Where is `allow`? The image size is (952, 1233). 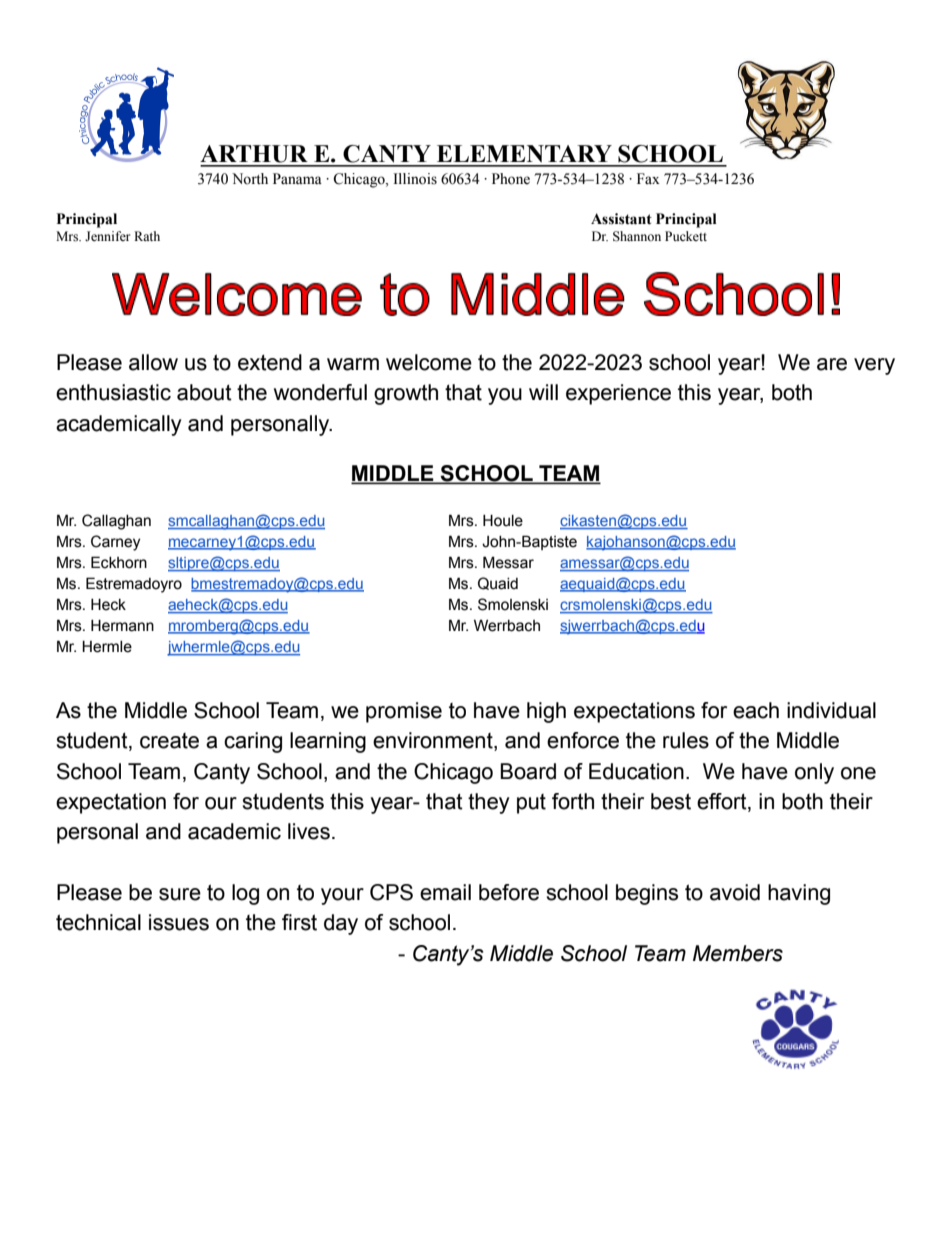 allow is located at coordinates (153, 362).
